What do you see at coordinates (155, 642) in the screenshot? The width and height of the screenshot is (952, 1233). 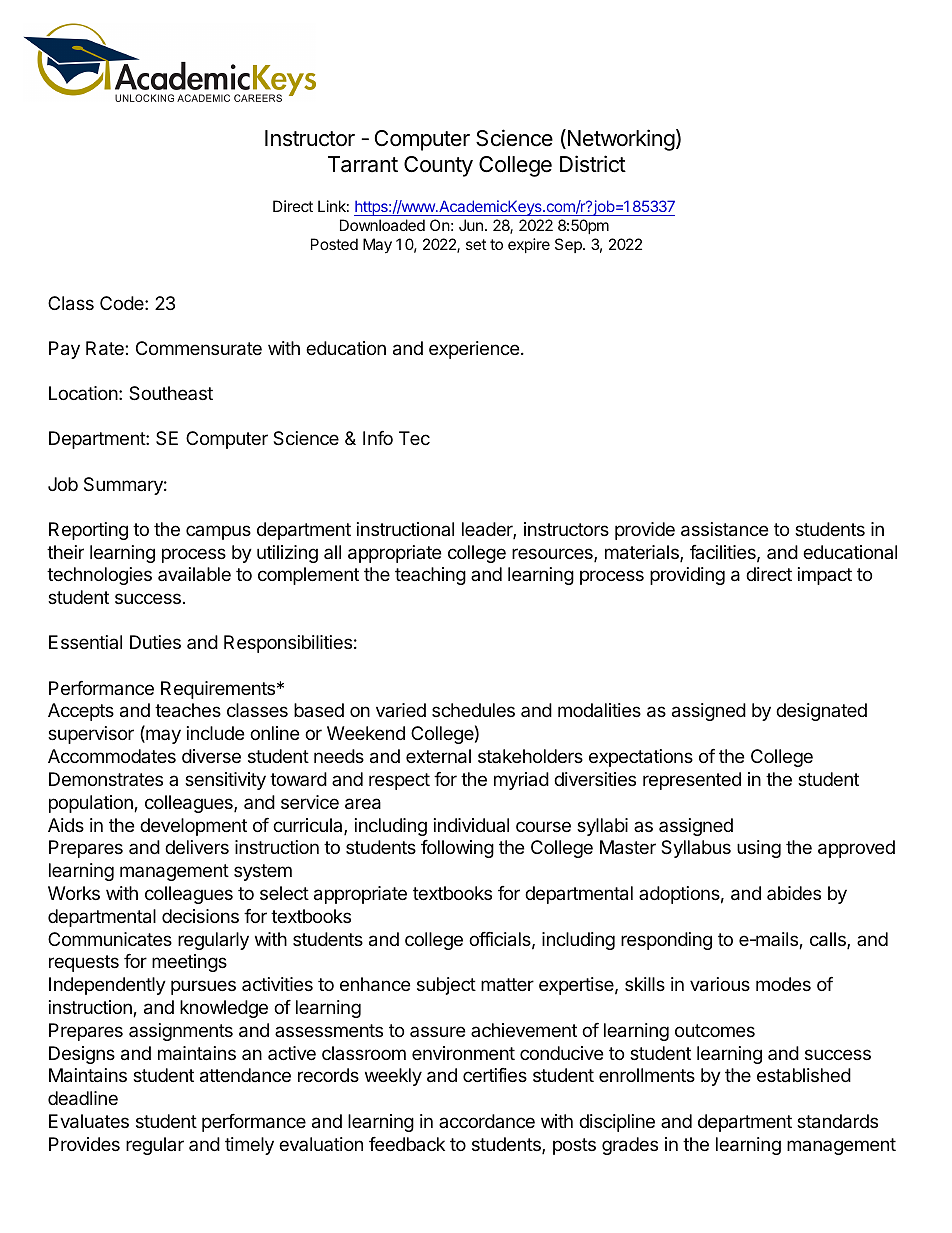 I see `Duties` at bounding box center [155, 642].
